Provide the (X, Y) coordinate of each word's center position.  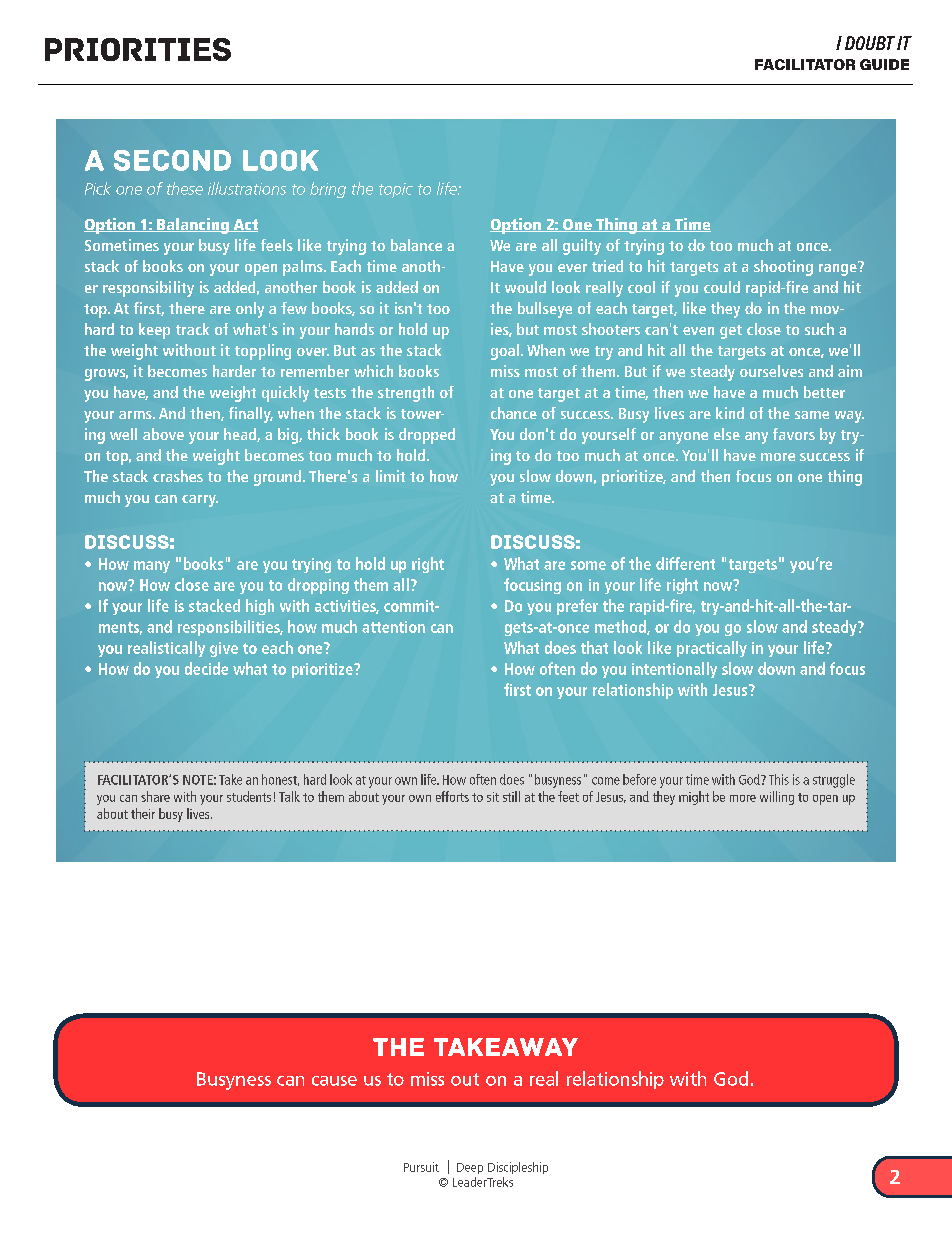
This (779, 779)
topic (396, 190)
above (163, 434)
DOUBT (870, 43)
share (155, 796)
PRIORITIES (138, 49)
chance (514, 413)
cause (334, 1081)
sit (493, 797)
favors (794, 434)
